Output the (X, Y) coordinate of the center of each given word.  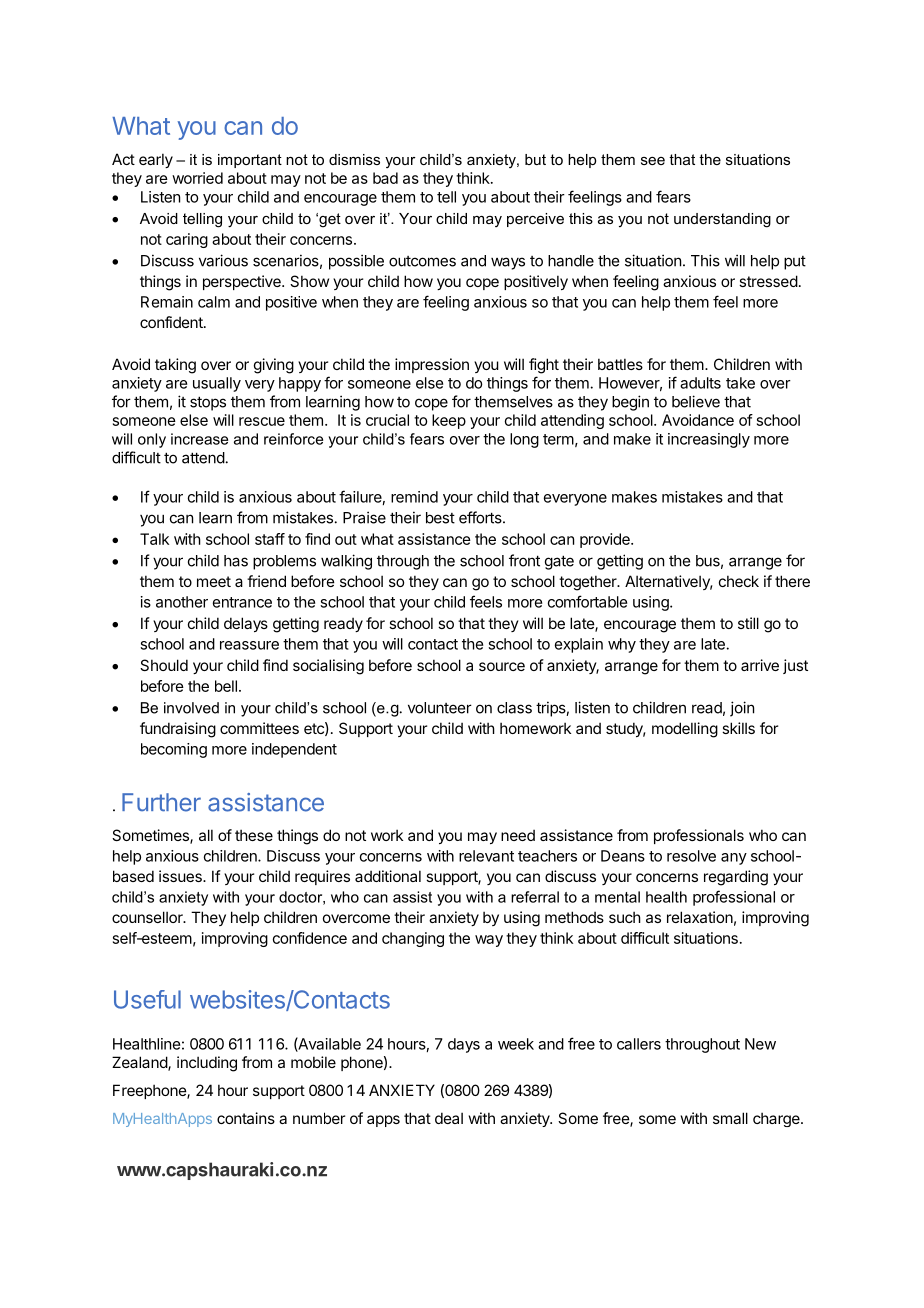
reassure (249, 645)
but (535, 159)
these (254, 835)
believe (696, 401)
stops (208, 403)
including (207, 1064)
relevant (486, 856)
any (734, 859)
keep (449, 421)
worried (197, 178)
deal (449, 1118)
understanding (722, 220)
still (748, 623)
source (502, 666)
